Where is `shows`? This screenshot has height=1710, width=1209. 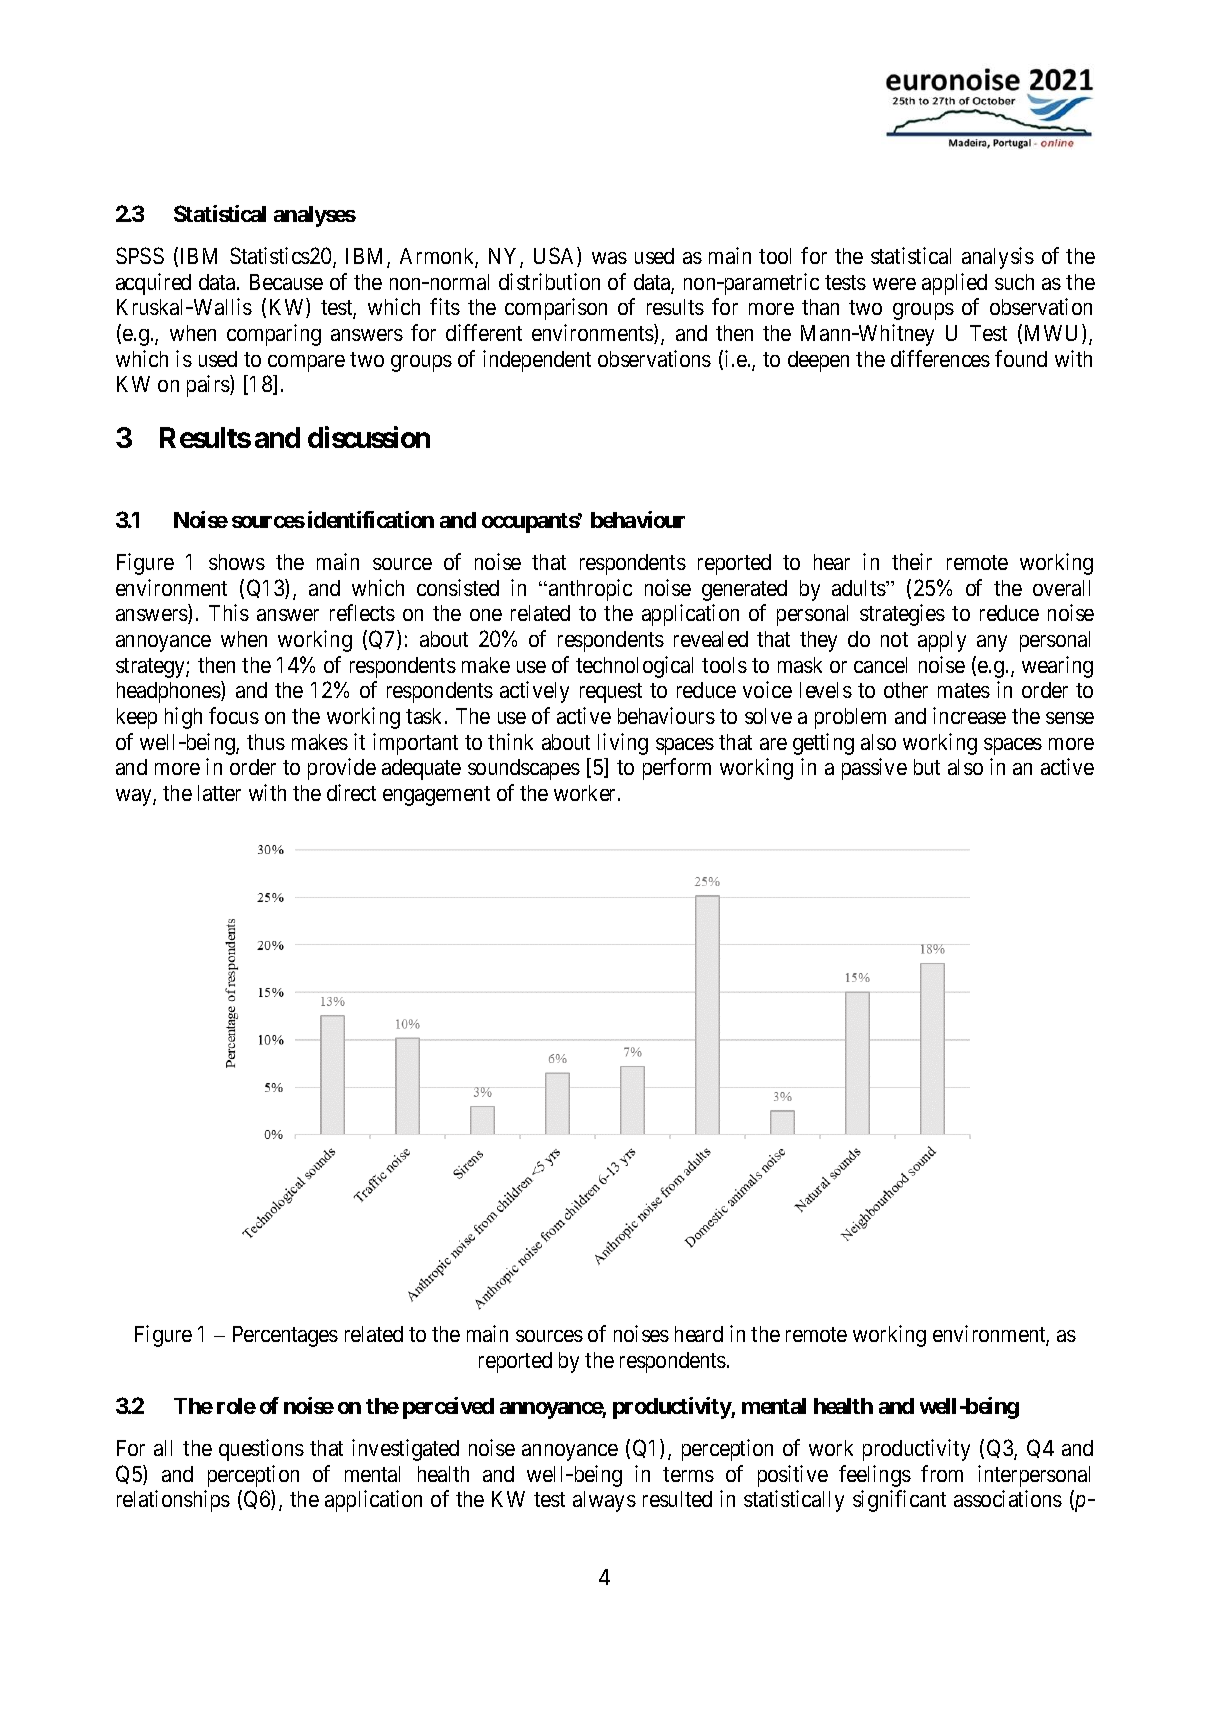
shows is located at coordinates (237, 562).
